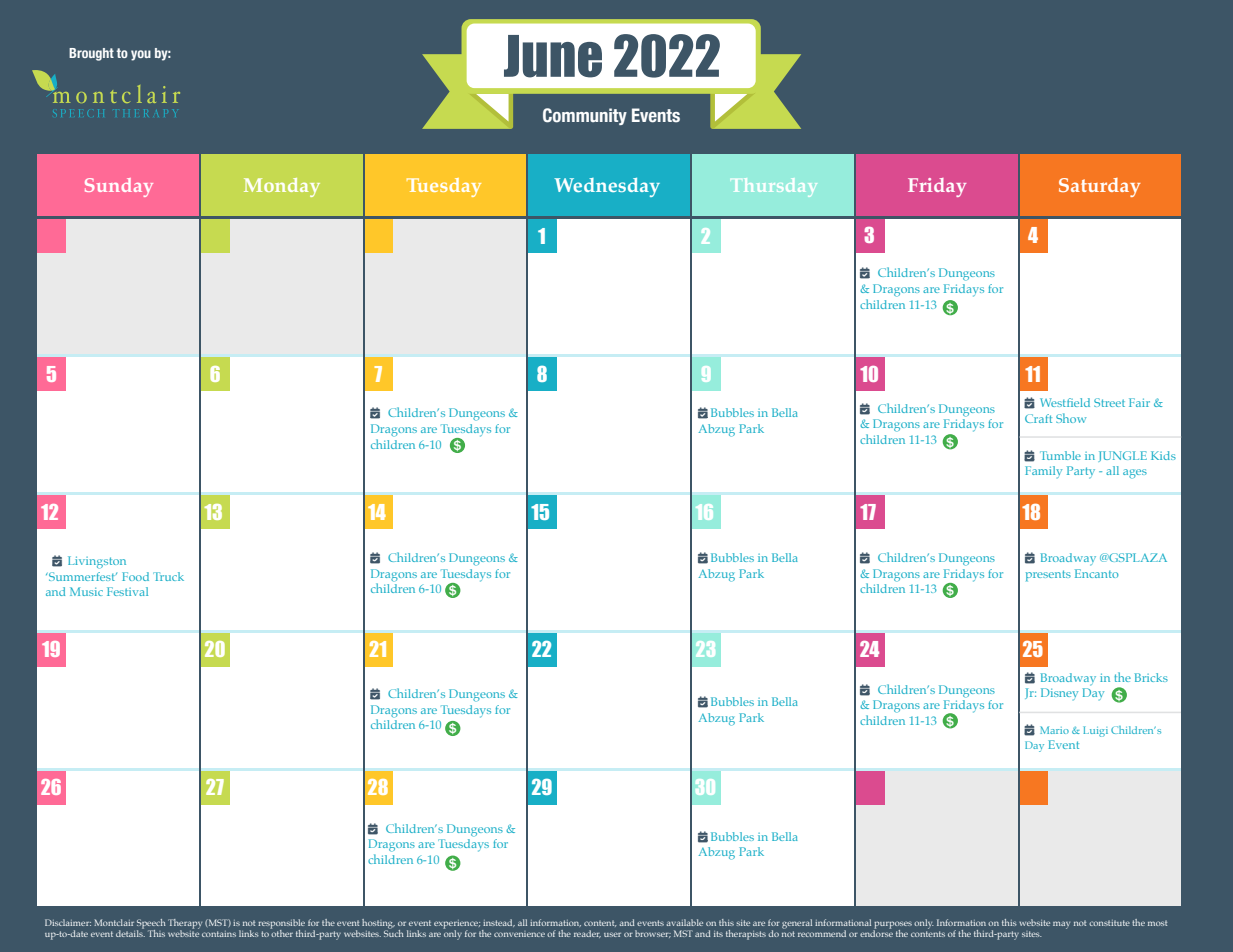 This page has width=1233, height=952. Describe the element at coordinates (141, 55) in the page. I see `you` at that location.
